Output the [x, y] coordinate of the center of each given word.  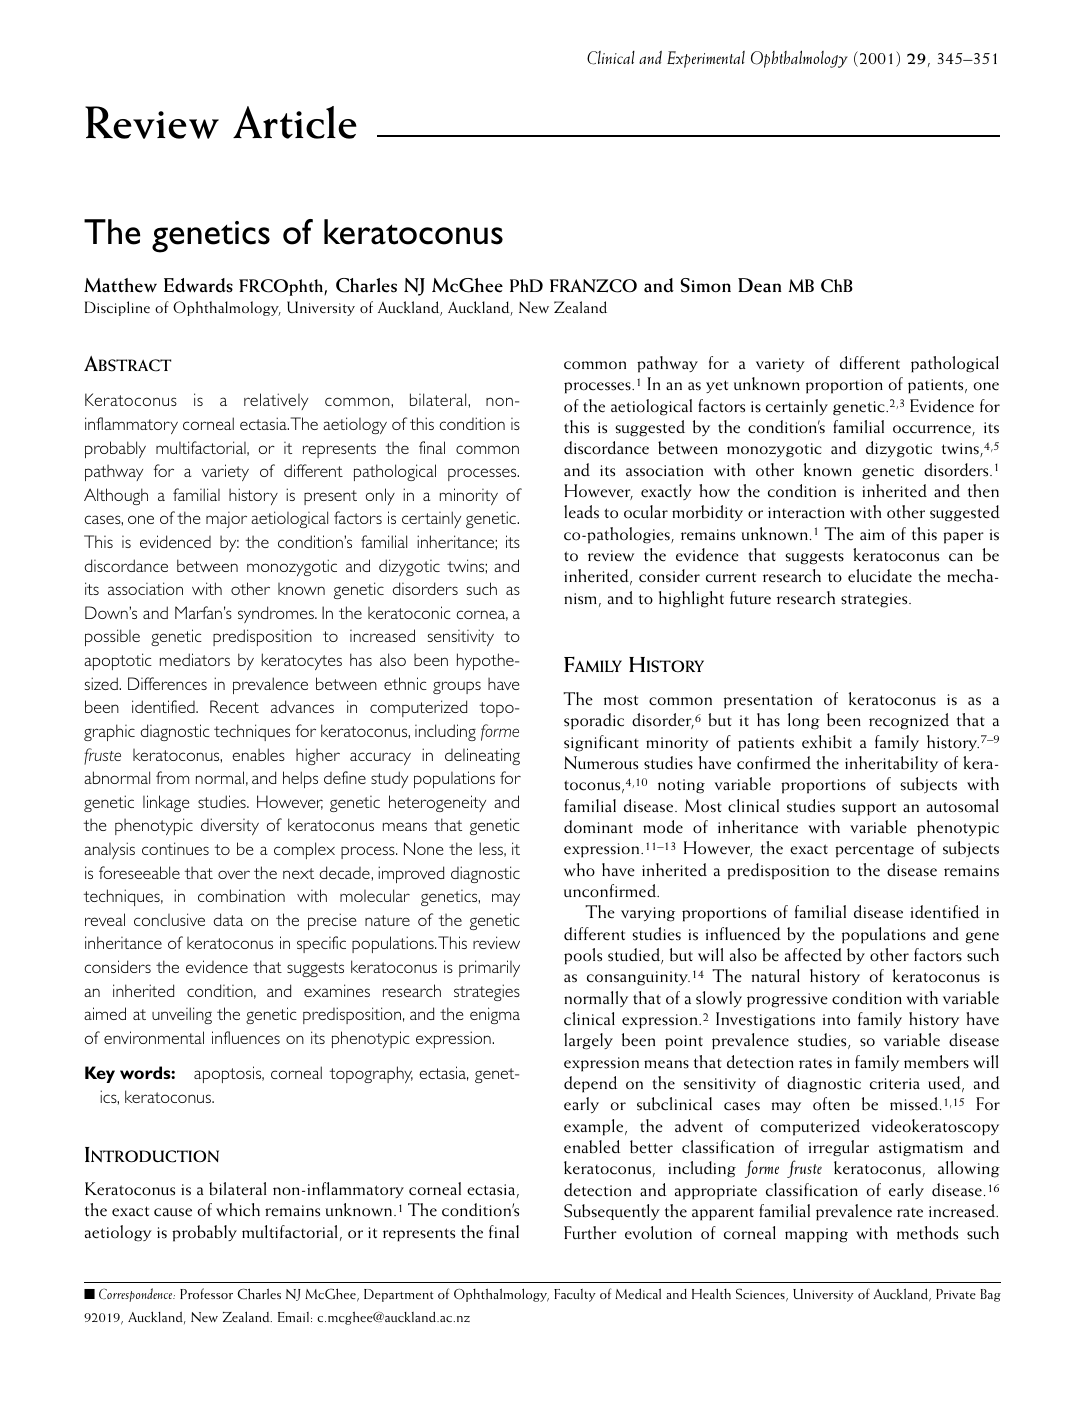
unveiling [182, 1015]
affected [813, 955]
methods [927, 1233]
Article [295, 122]
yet [717, 386]
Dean [759, 285]
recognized [909, 721]
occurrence [933, 430]
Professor [206, 1293]
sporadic [594, 721]
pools [583, 956]
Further [590, 1233]
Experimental [706, 59]
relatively [276, 401]
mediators [195, 659]
